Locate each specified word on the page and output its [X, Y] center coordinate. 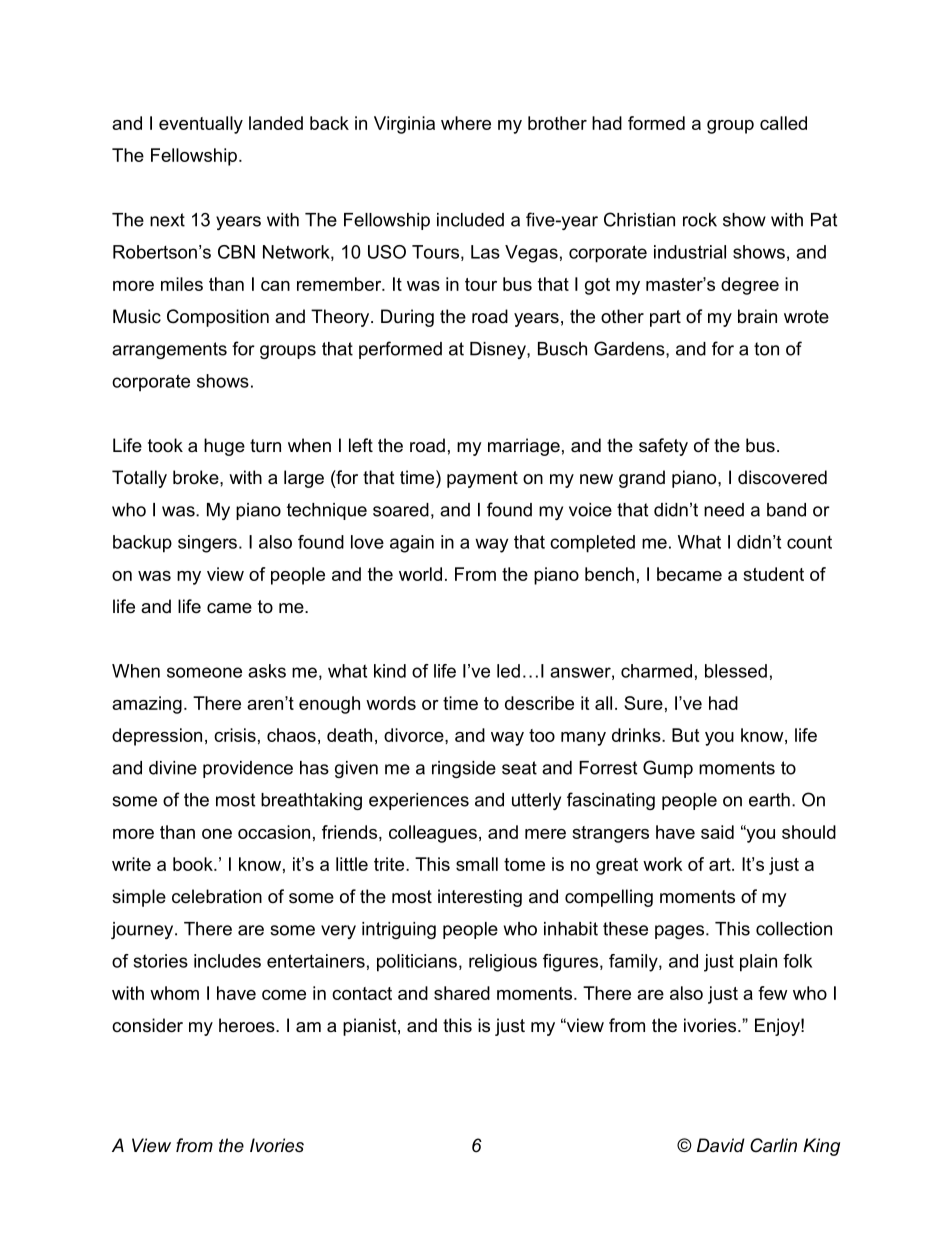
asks [267, 671]
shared [462, 993]
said [717, 832]
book [194, 864]
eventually [201, 125]
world [420, 574]
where [466, 123]
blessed [736, 671]
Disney [499, 350]
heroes [248, 1025]
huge [224, 447]
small [477, 864]
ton [766, 349]
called [783, 123]
